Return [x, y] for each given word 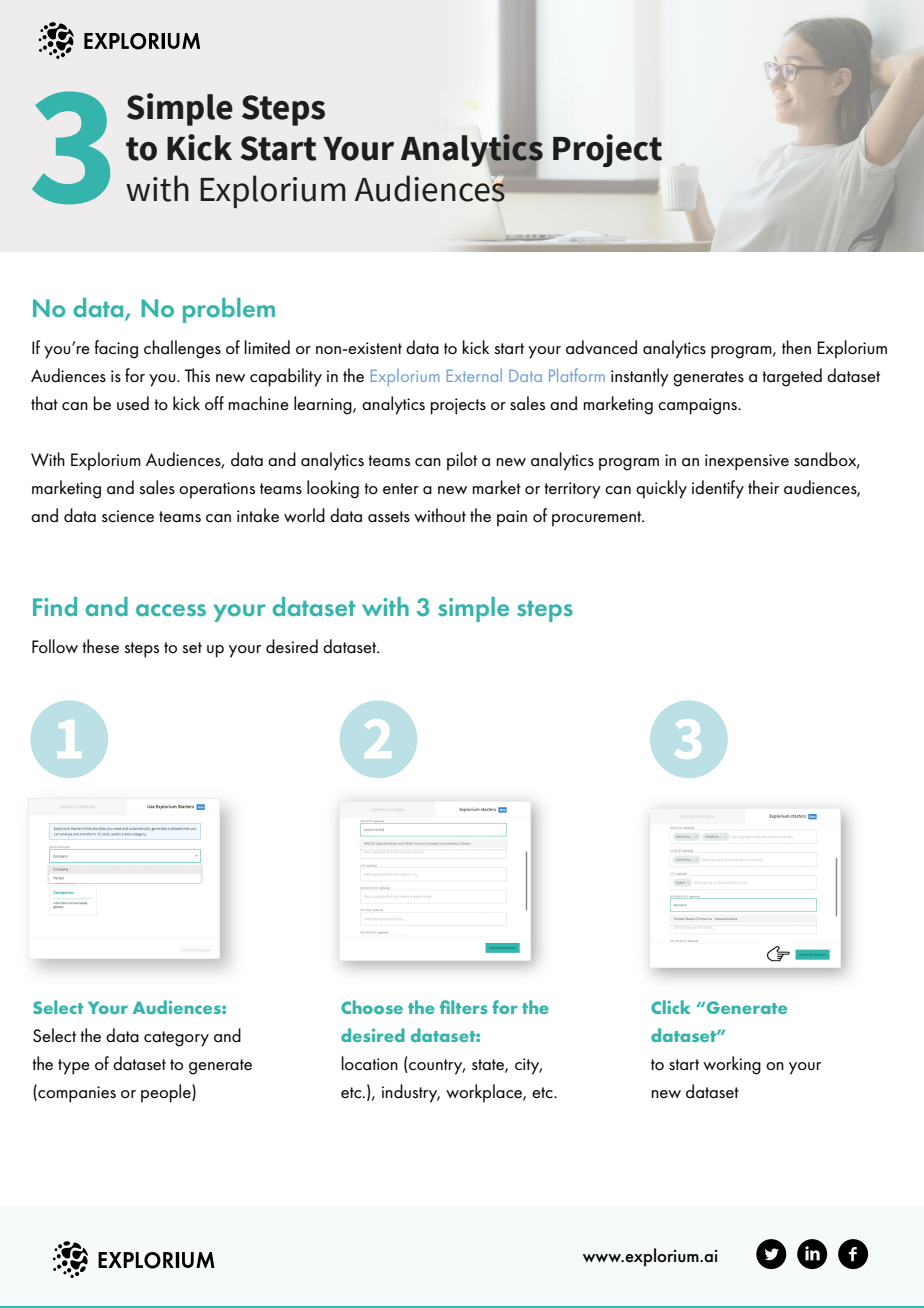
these [100, 646]
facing [116, 349]
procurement [598, 519]
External [474, 375]
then [796, 347]
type [74, 1067]
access [171, 610]
